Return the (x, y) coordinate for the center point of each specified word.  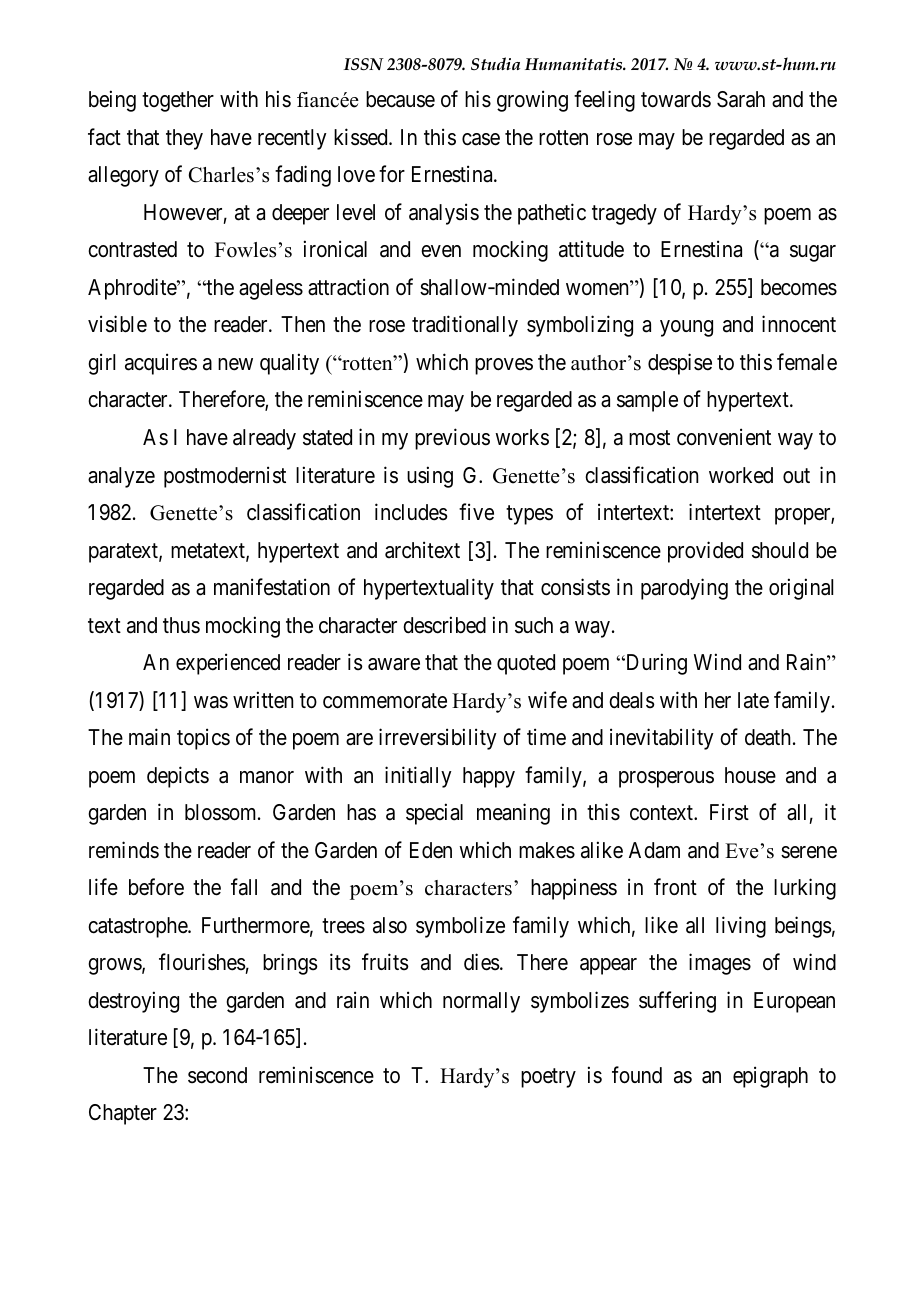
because (400, 99)
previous (452, 439)
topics (203, 739)
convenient (724, 437)
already (264, 439)
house (750, 775)
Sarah (741, 99)
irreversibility (438, 739)
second (217, 1075)
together (178, 101)
